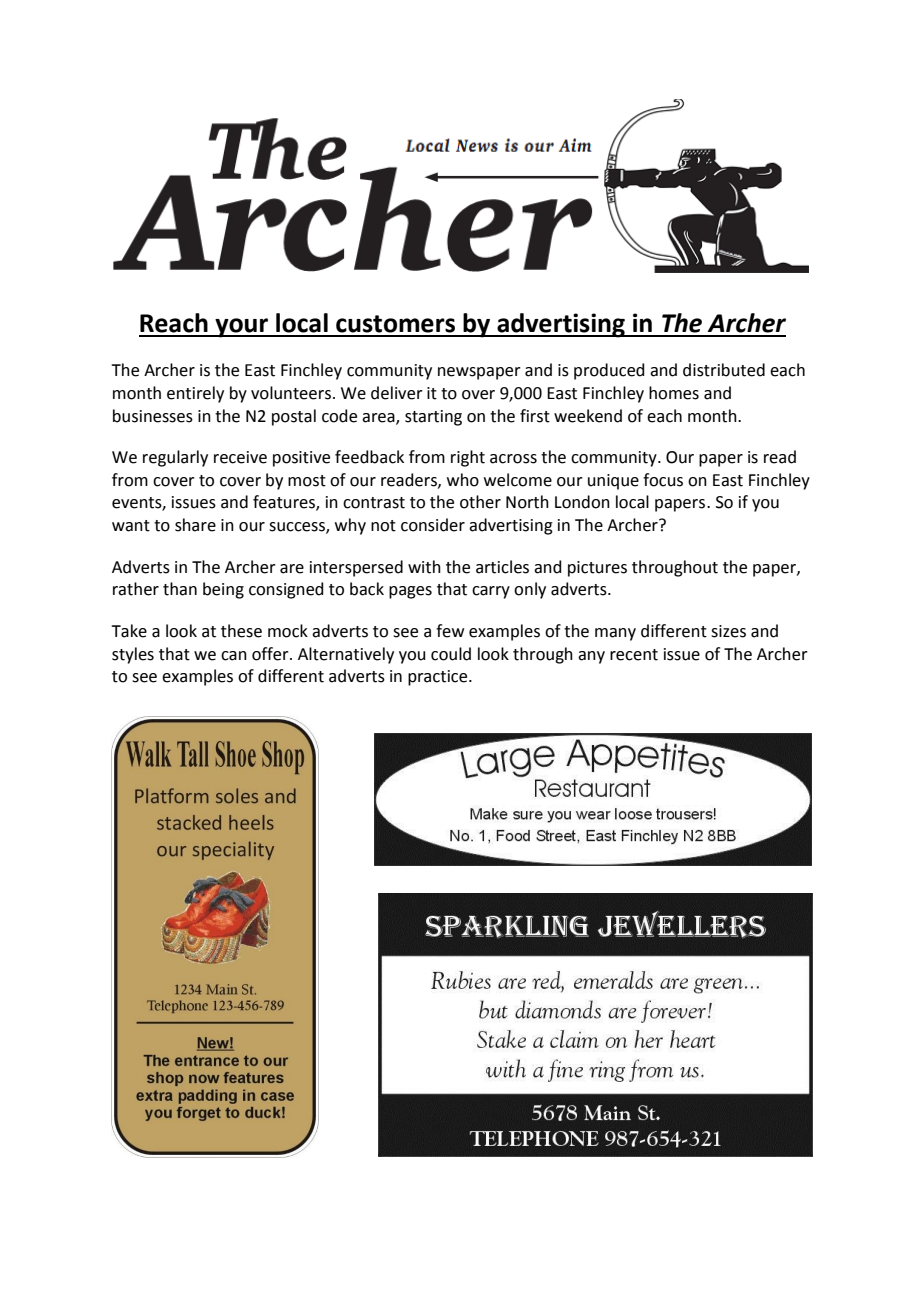 This screenshot has height=1308, width=924. What do you see at coordinates (175, 458) in the screenshot?
I see `regularly` at bounding box center [175, 458].
